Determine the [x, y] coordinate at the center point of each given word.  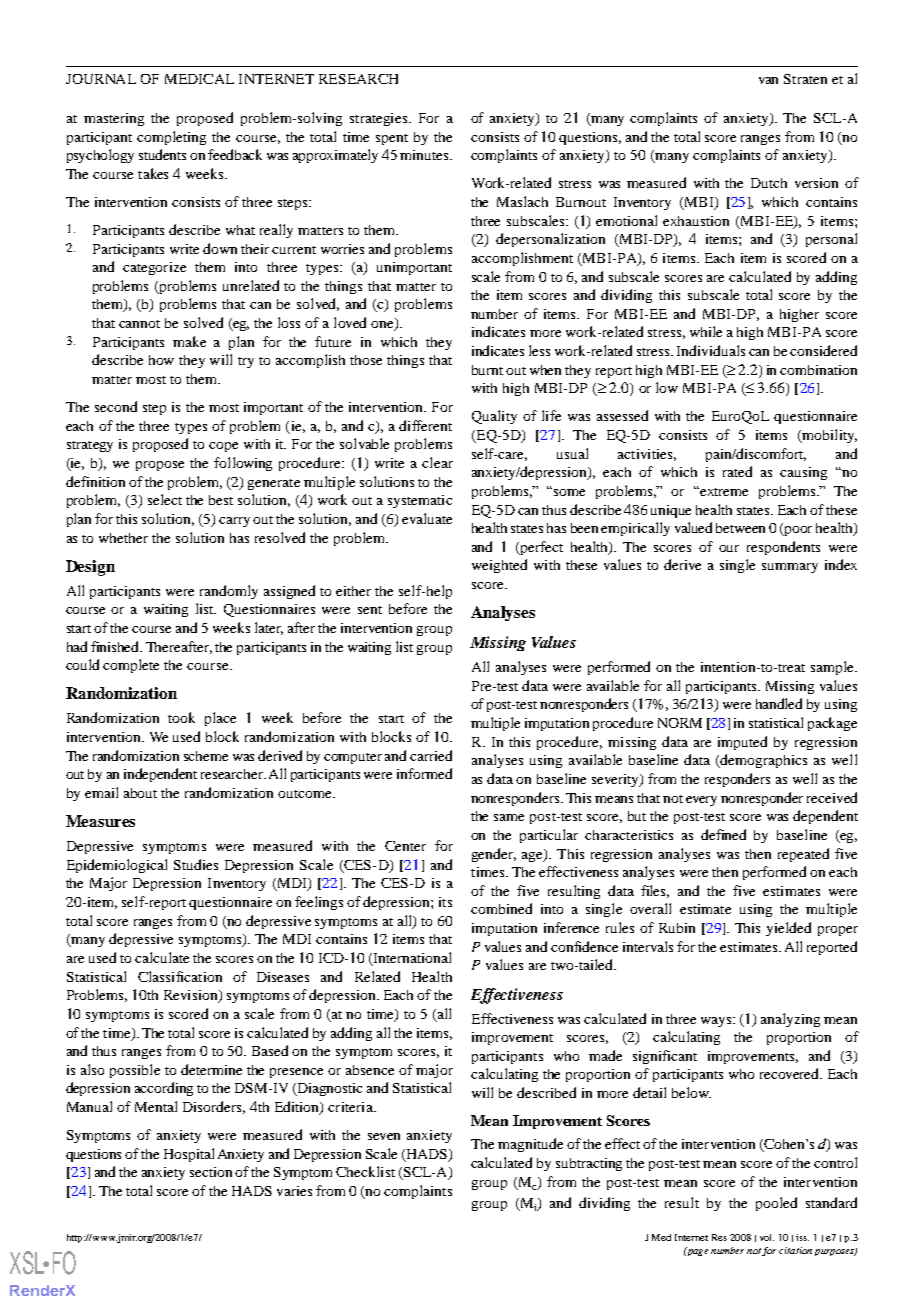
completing [171, 138]
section [211, 1172]
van [768, 80]
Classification [180, 976]
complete [131, 666]
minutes [425, 155]
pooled [776, 1204]
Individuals [711, 350]
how [161, 360]
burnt [487, 370]
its [445, 902]
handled [779, 703]
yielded [788, 929]
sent [370, 610]
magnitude [530, 1145]
